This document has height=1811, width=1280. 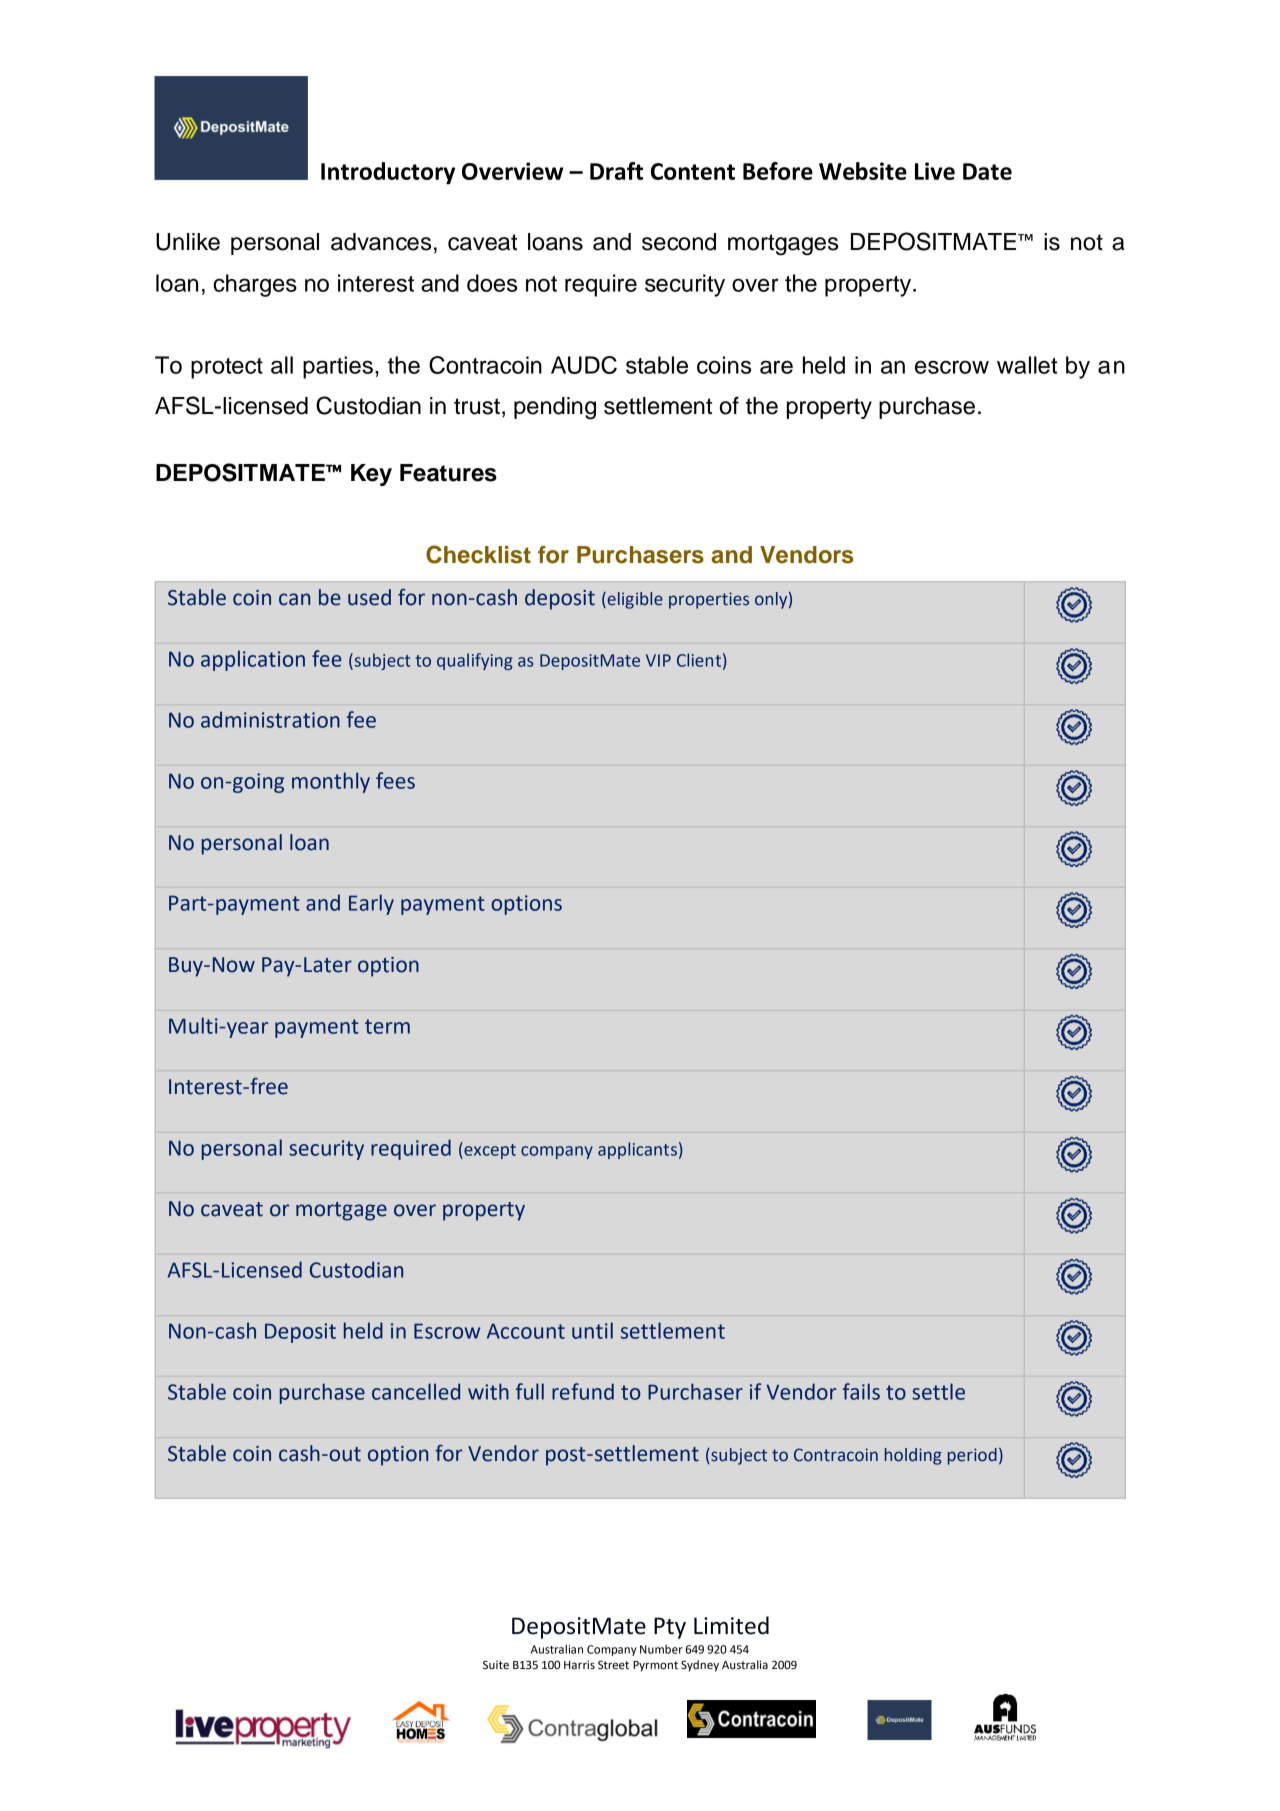 I want to click on Live, so click(x=935, y=171).
